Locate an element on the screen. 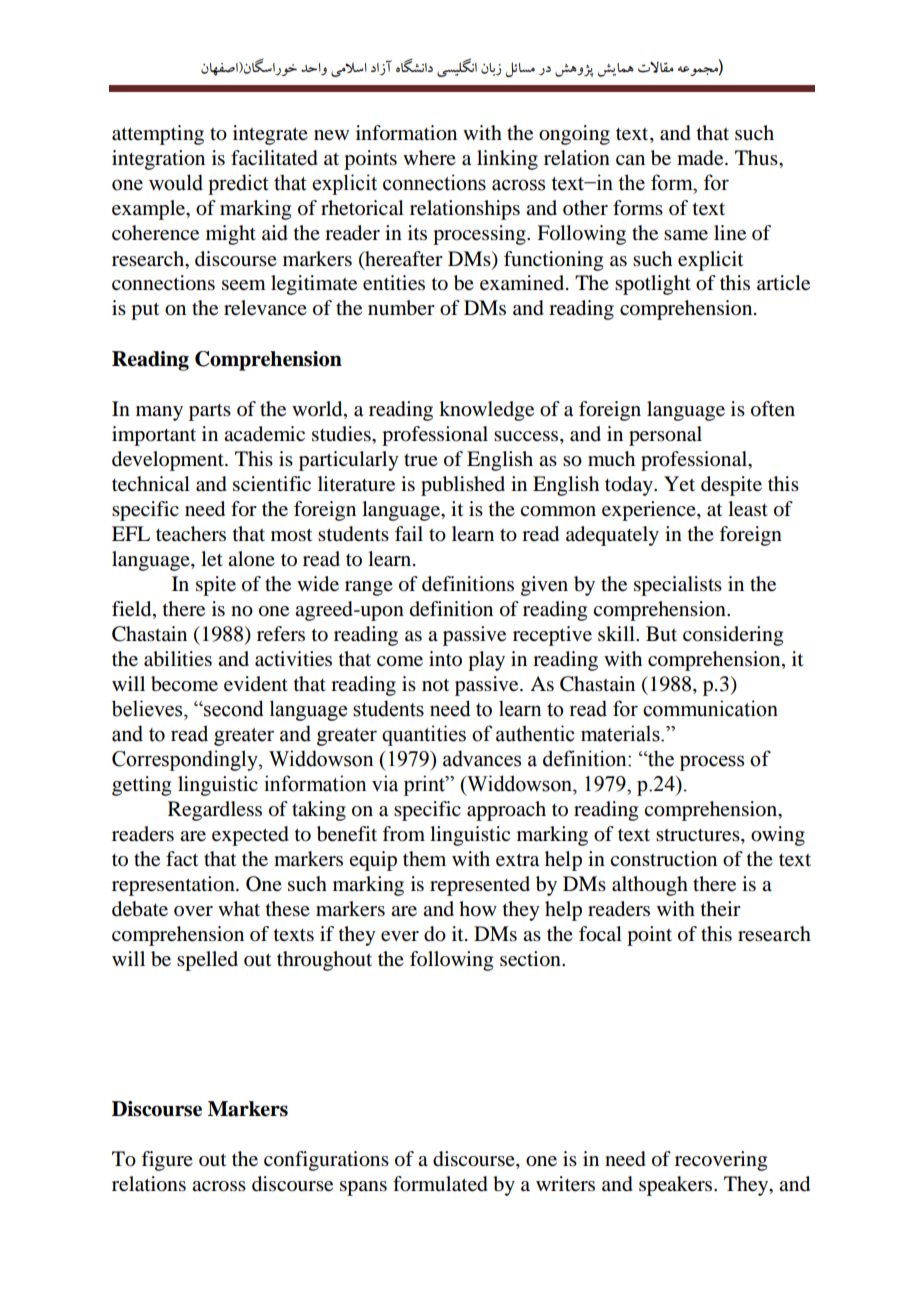 Image resolution: width=924 pixels, height=1308 pixels. knowledge is located at coordinates (486, 411).
